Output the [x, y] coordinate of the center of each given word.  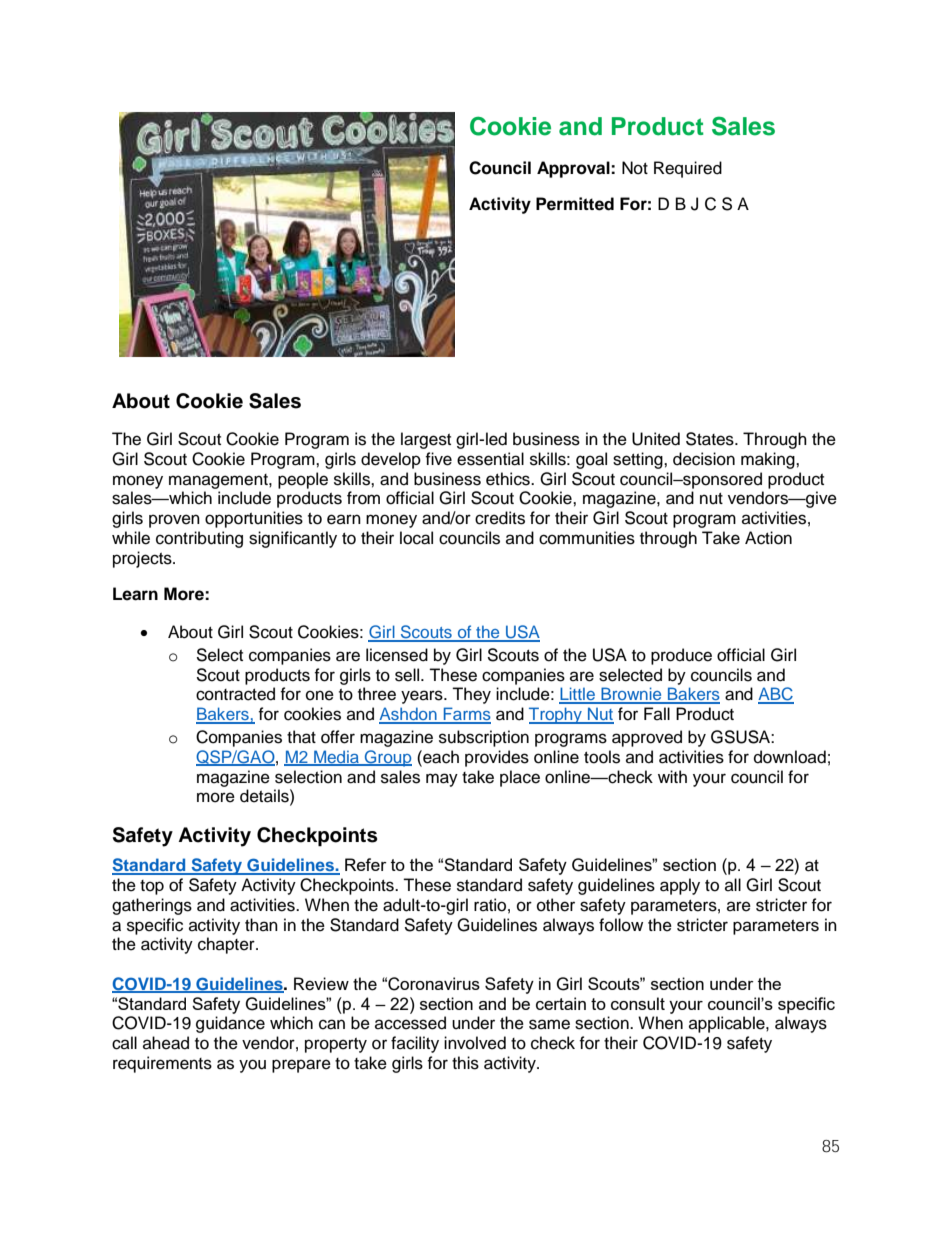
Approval [574, 169]
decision [704, 459]
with [672, 776]
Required [688, 169]
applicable [728, 1024]
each [440, 757]
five [438, 459]
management [219, 481]
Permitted [575, 204]
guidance [230, 1024]
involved [475, 1043]
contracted [235, 694]
